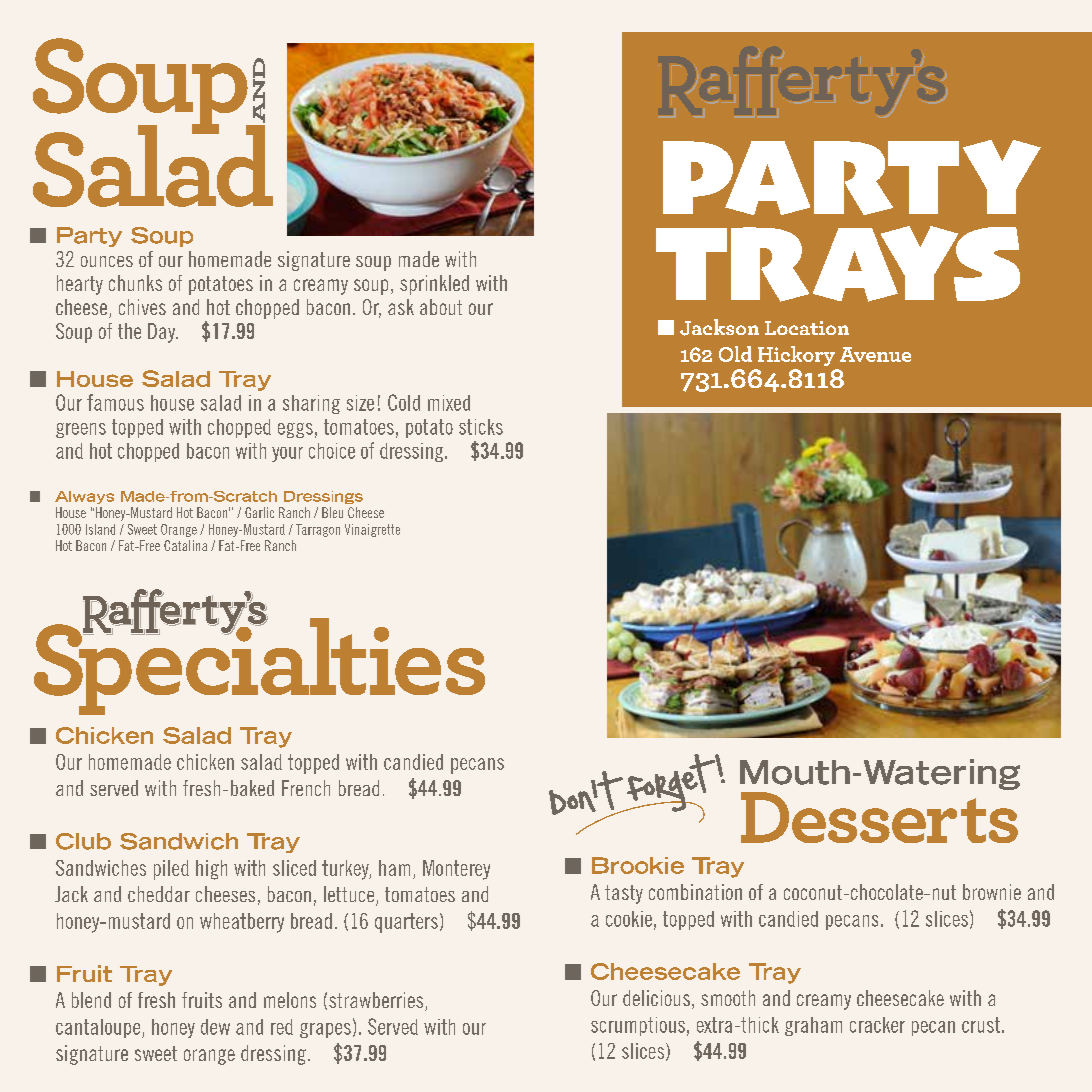  What do you see at coordinates (807, 328) in the page?
I see `Location` at bounding box center [807, 328].
